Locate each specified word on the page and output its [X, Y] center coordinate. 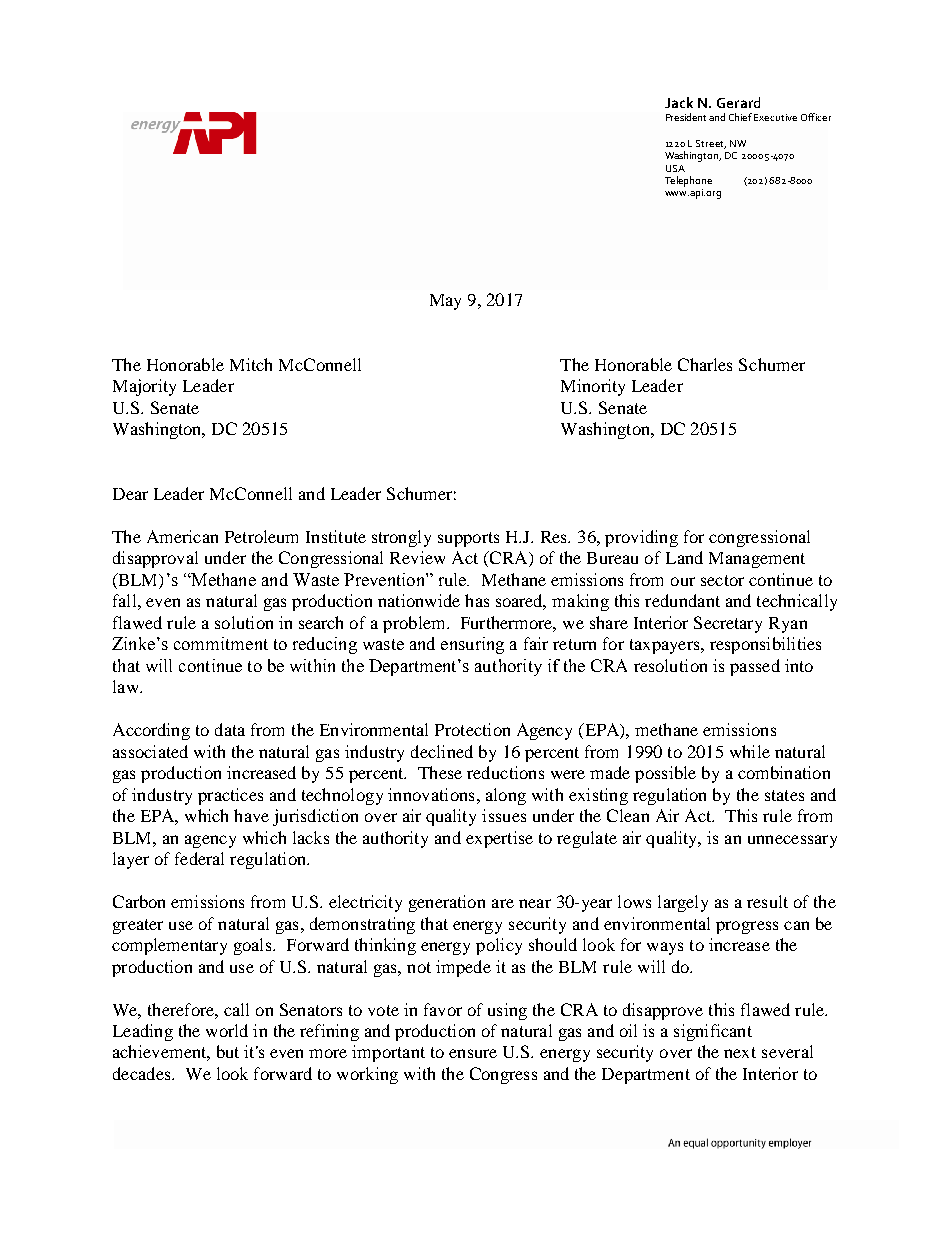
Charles [705, 364]
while [750, 751]
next [740, 1052]
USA [675, 168]
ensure [473, 1053]
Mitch [251, 364]
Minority [593, 387]
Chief [740, 117]
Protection [472, 729]
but [228, 1051]
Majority [144, 387]
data [230, 729]
